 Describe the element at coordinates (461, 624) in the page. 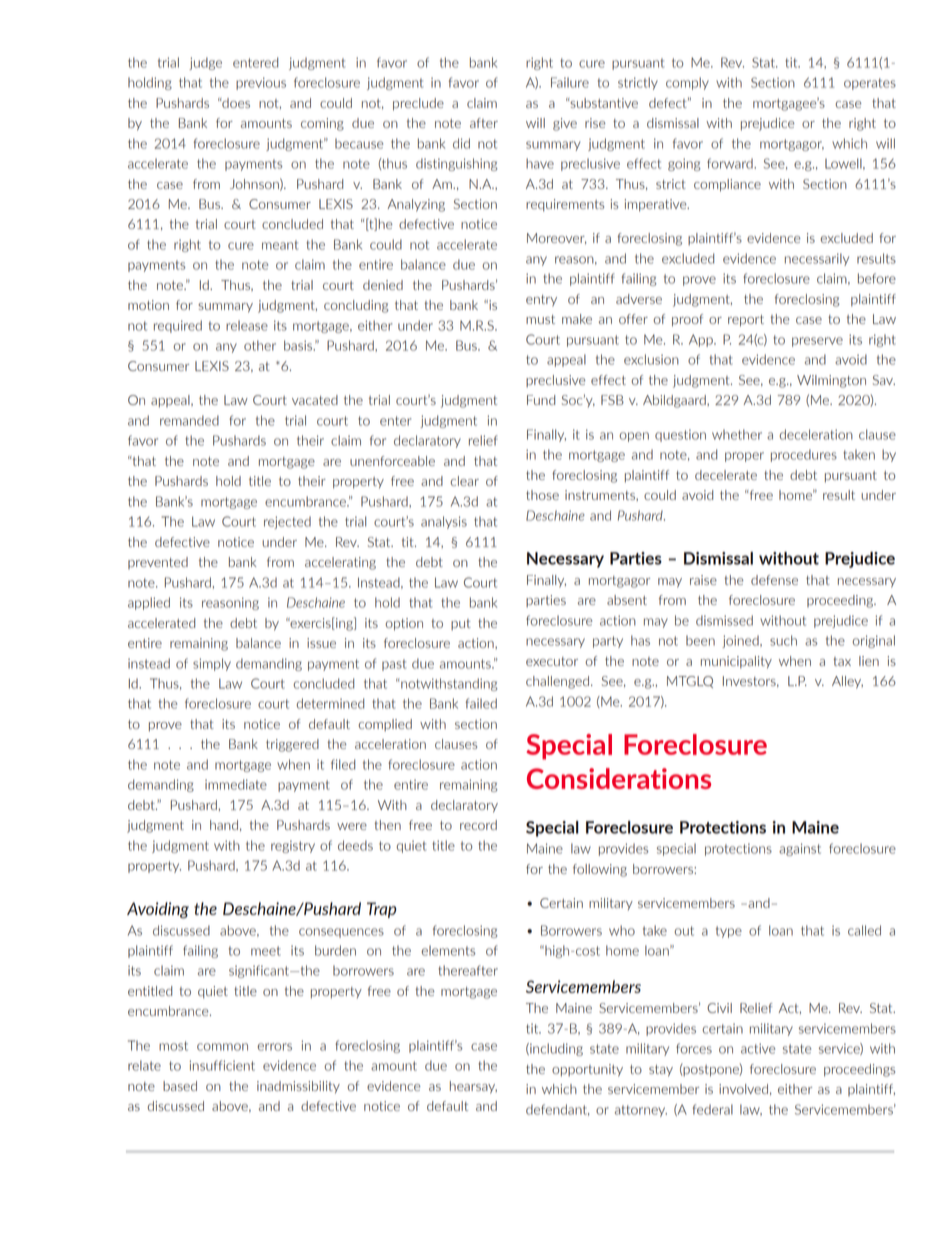

I see `put` at that location.
